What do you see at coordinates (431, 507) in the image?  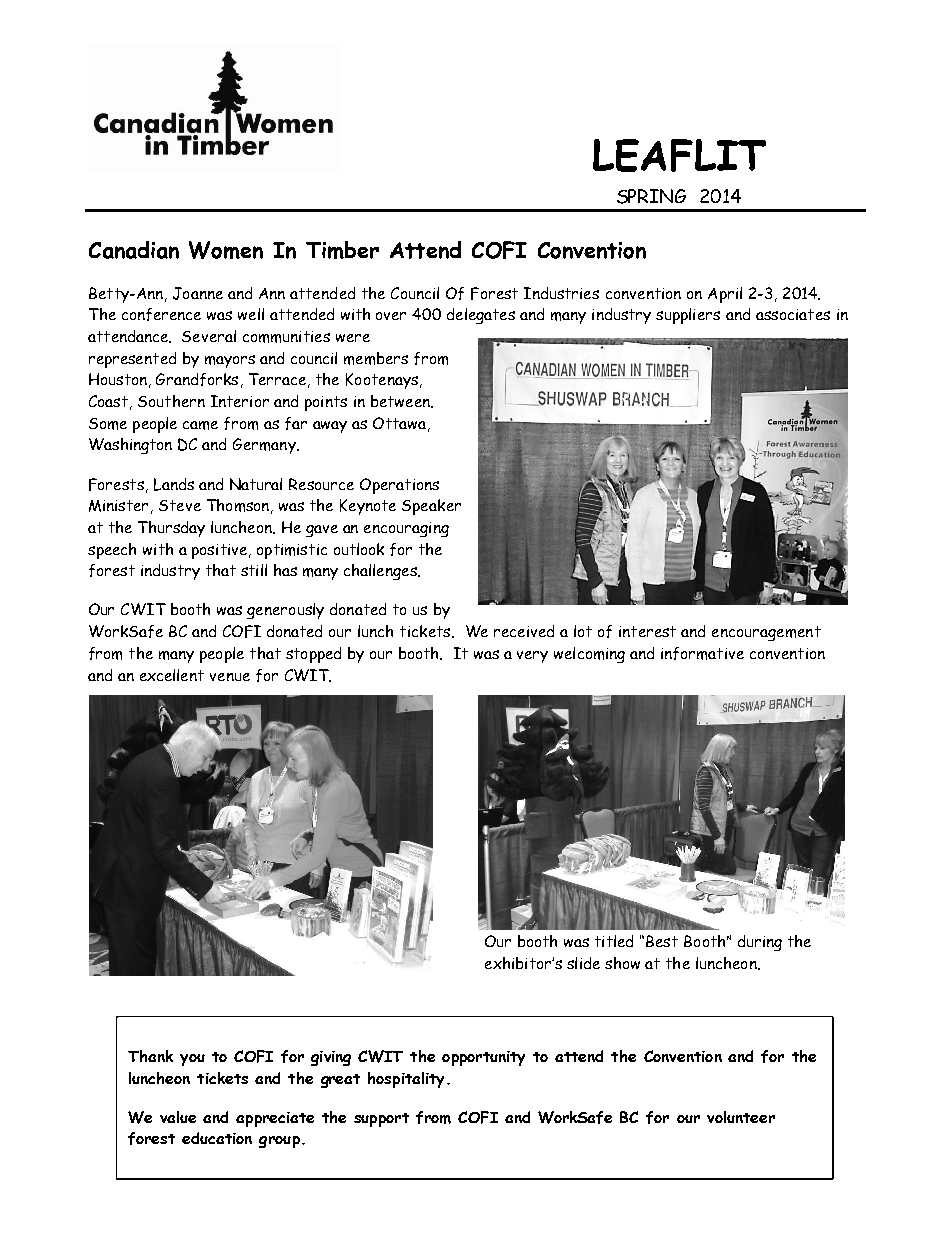 I see `Speaker` at bounding box center [431, 507].
